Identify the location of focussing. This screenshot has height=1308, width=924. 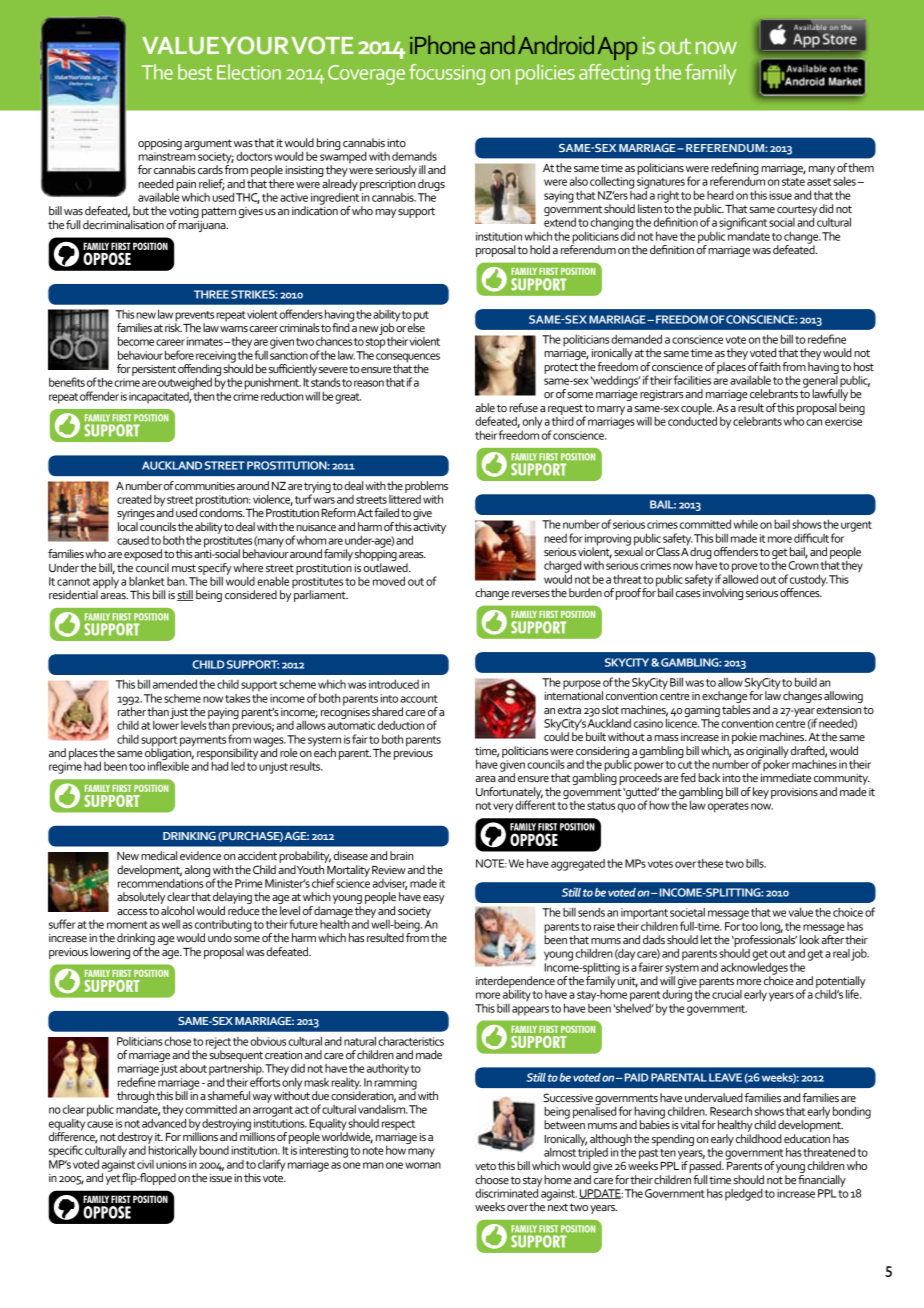
(447, 74).
